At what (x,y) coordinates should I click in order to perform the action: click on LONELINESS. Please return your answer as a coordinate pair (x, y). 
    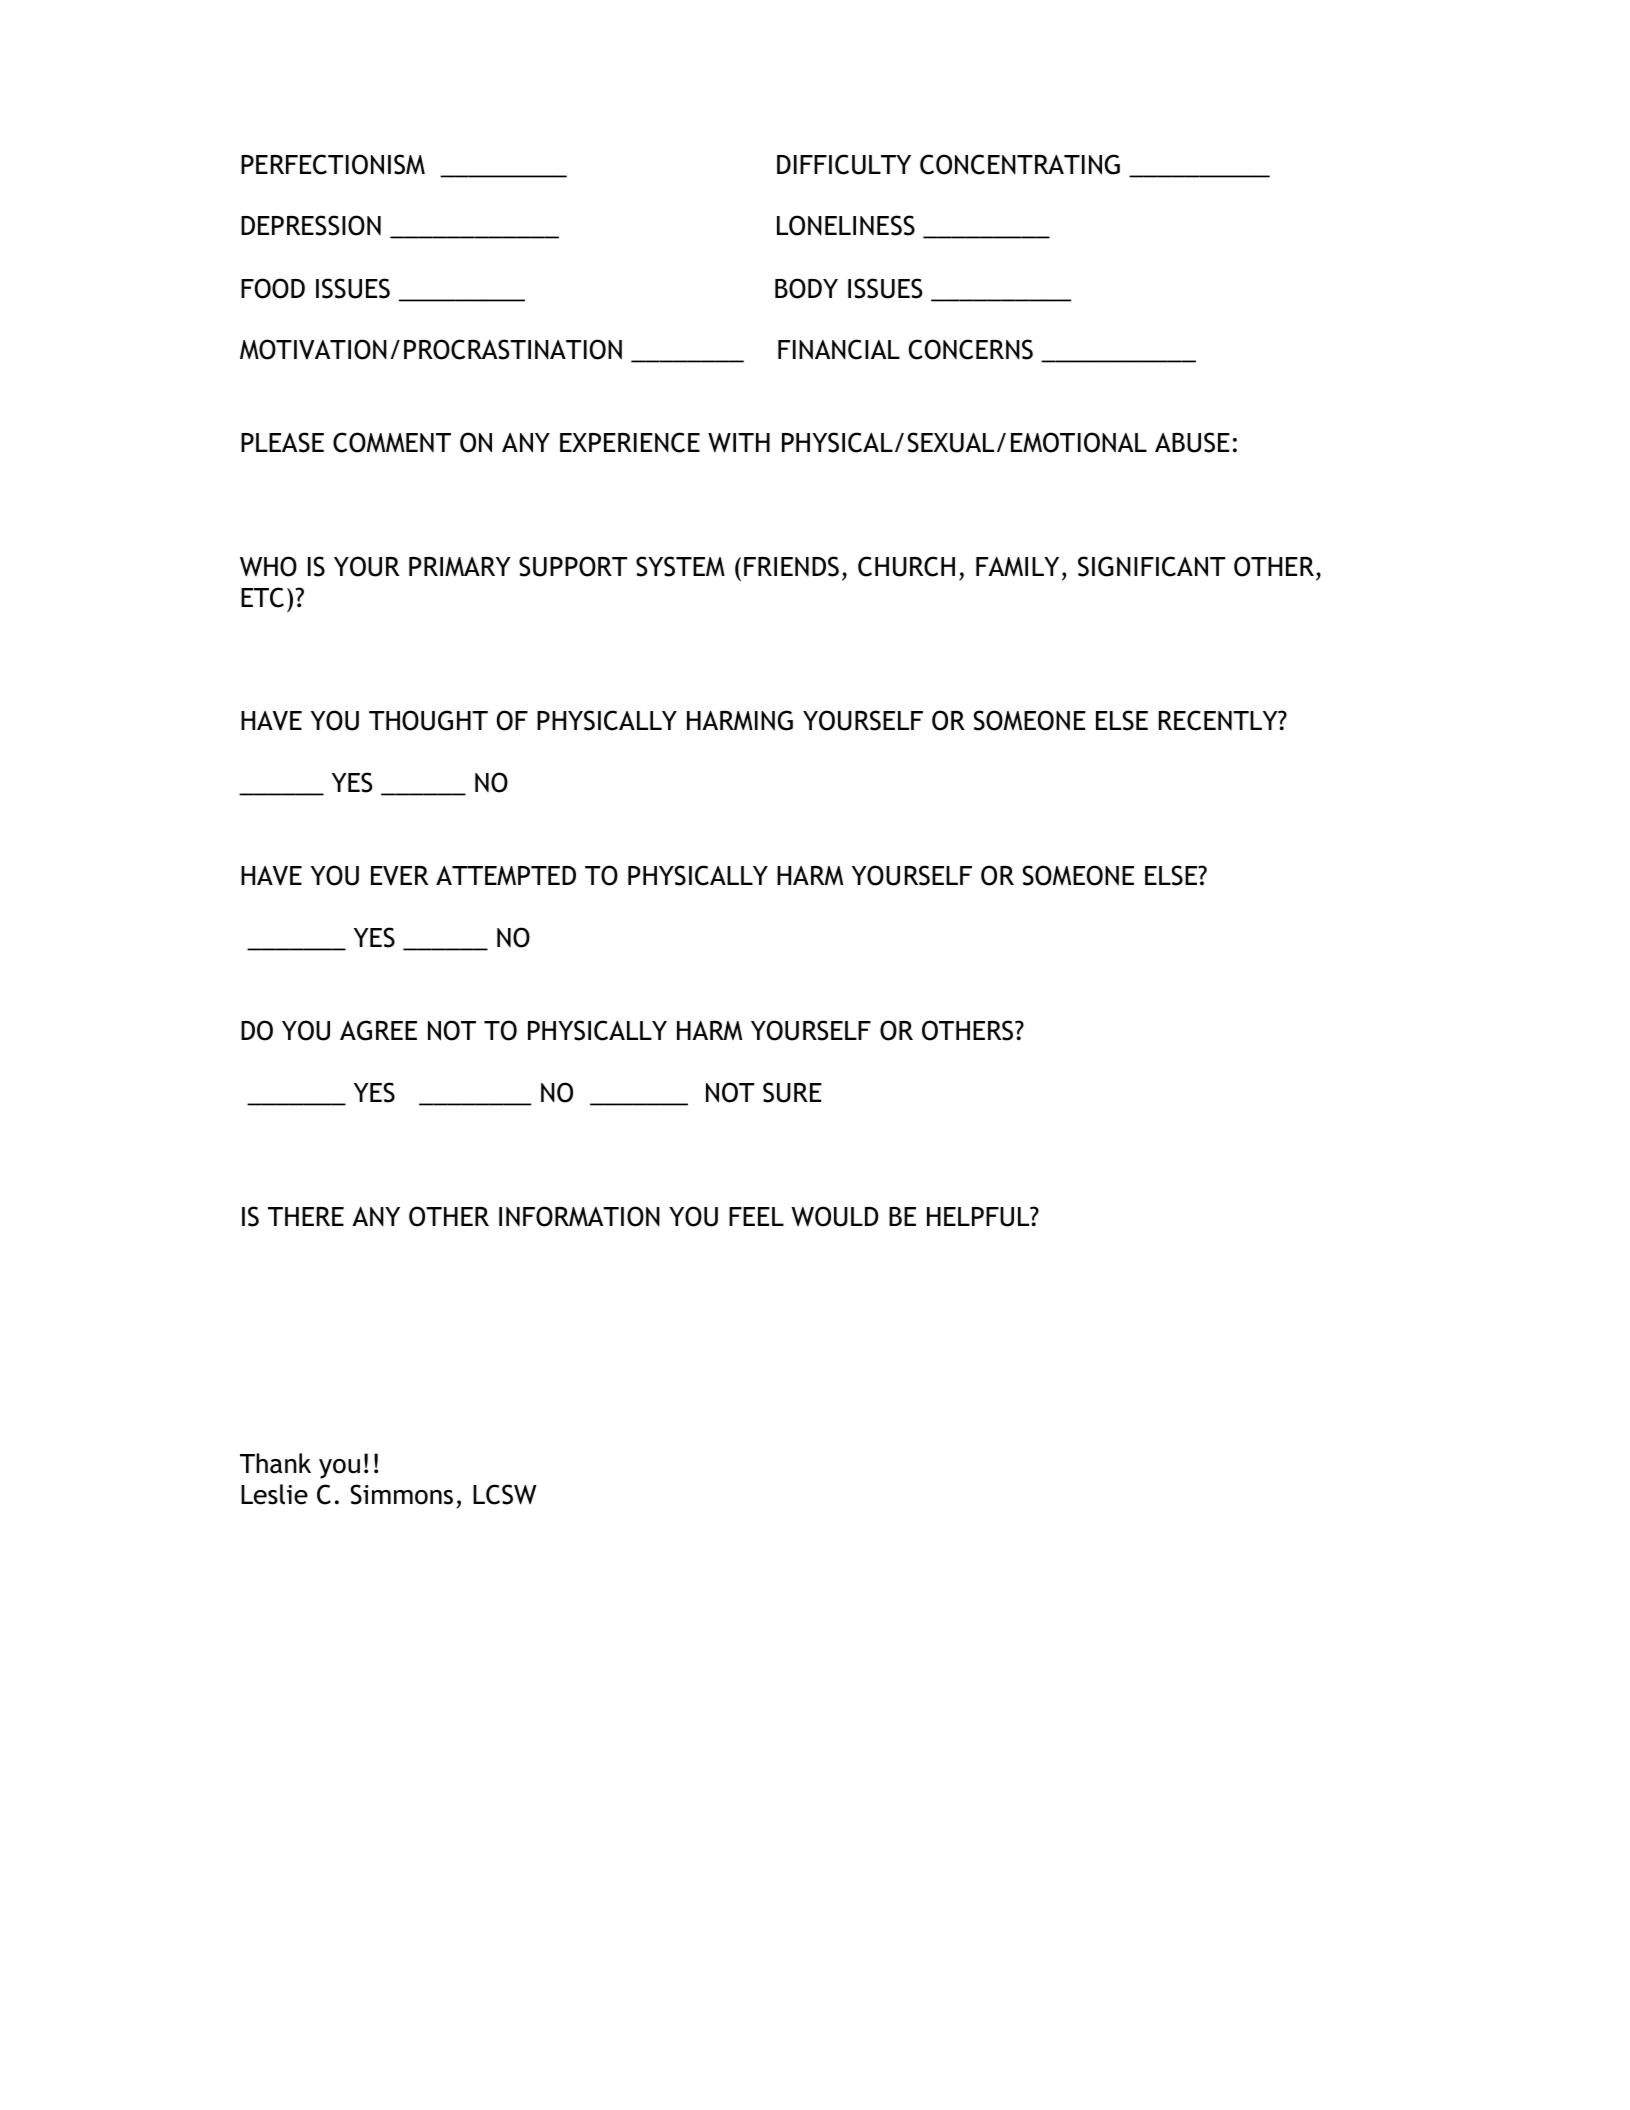
    Looking at the image, I should click on (846, 225).
